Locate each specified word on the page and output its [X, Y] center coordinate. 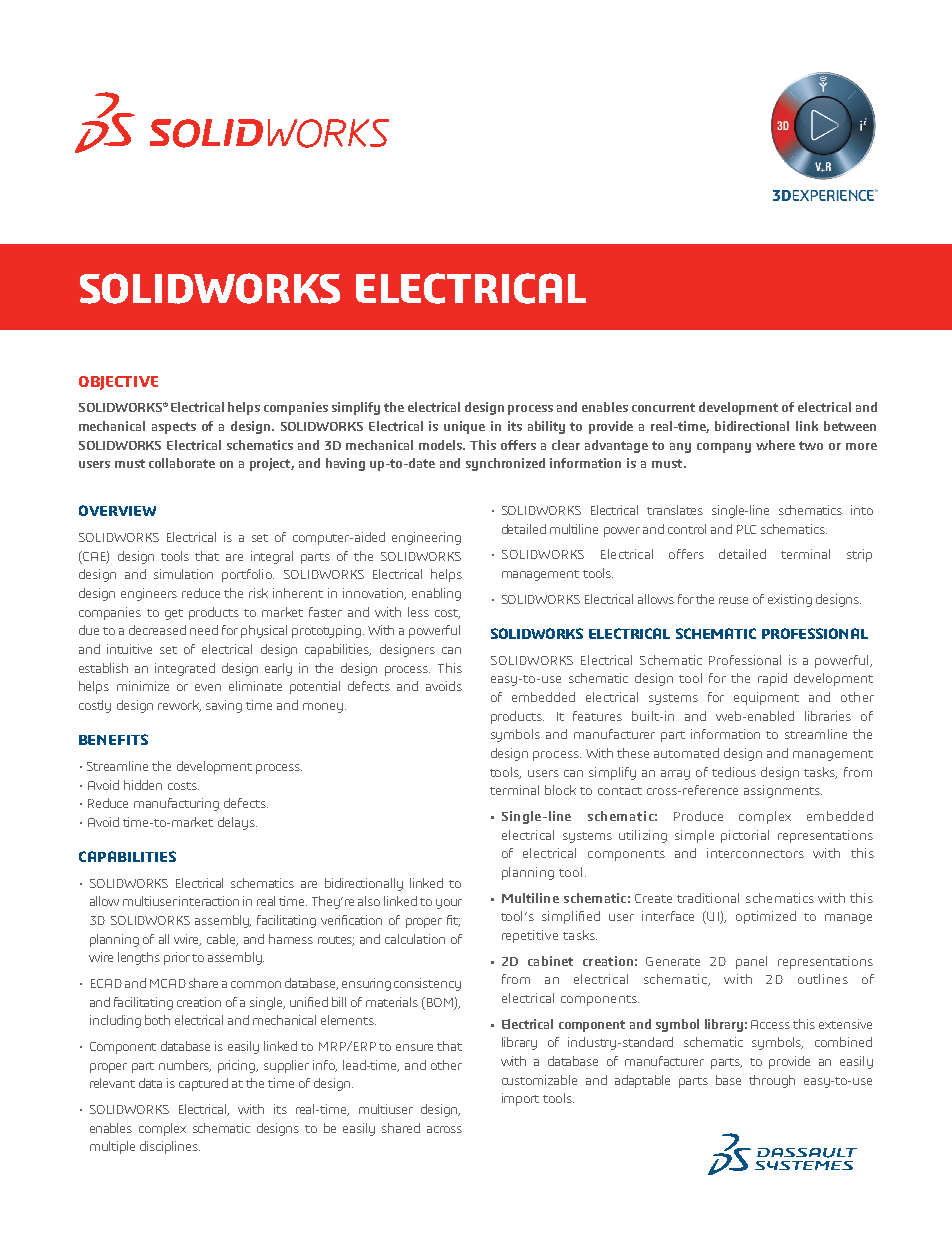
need [204, 630]
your [449, 904]
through [772, 1081]
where [775, 445]
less [418, 612]
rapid [772, 679]
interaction [209, 901]
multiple [112, 1147]
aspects [174, 428]
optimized [766, 917]
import [520, 1099]
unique [464, 427]
